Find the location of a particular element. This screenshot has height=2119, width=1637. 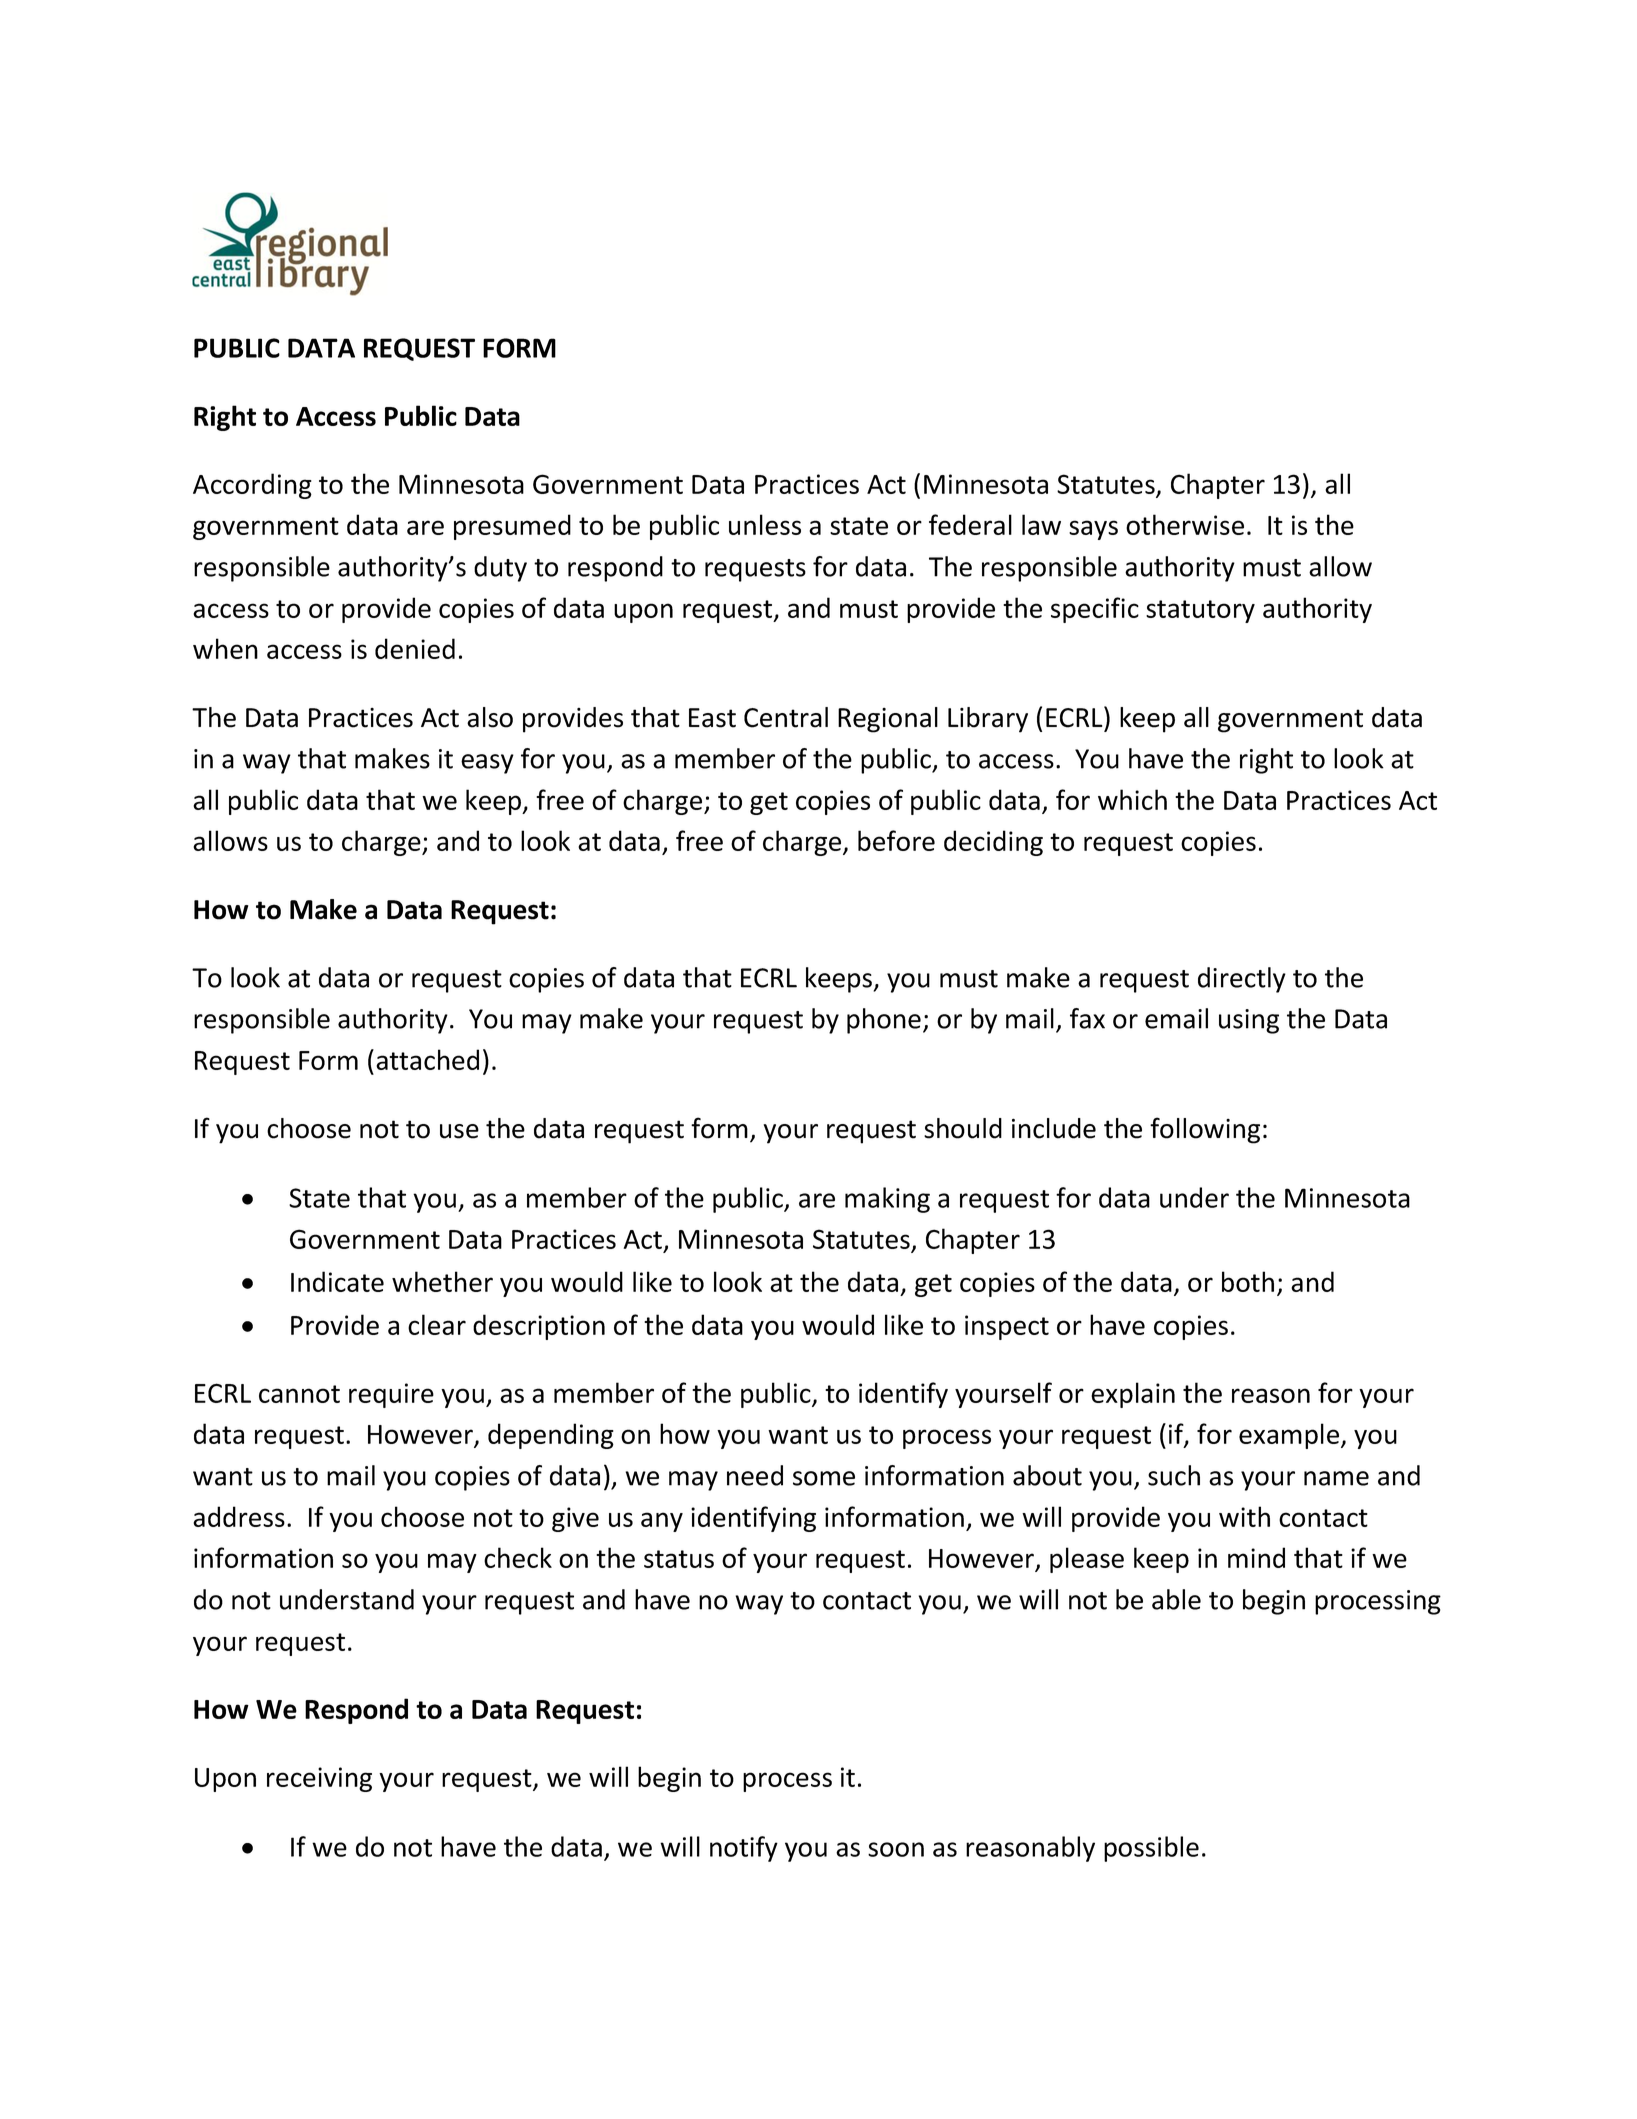

receiving is located at coordinates (319, 1779).
